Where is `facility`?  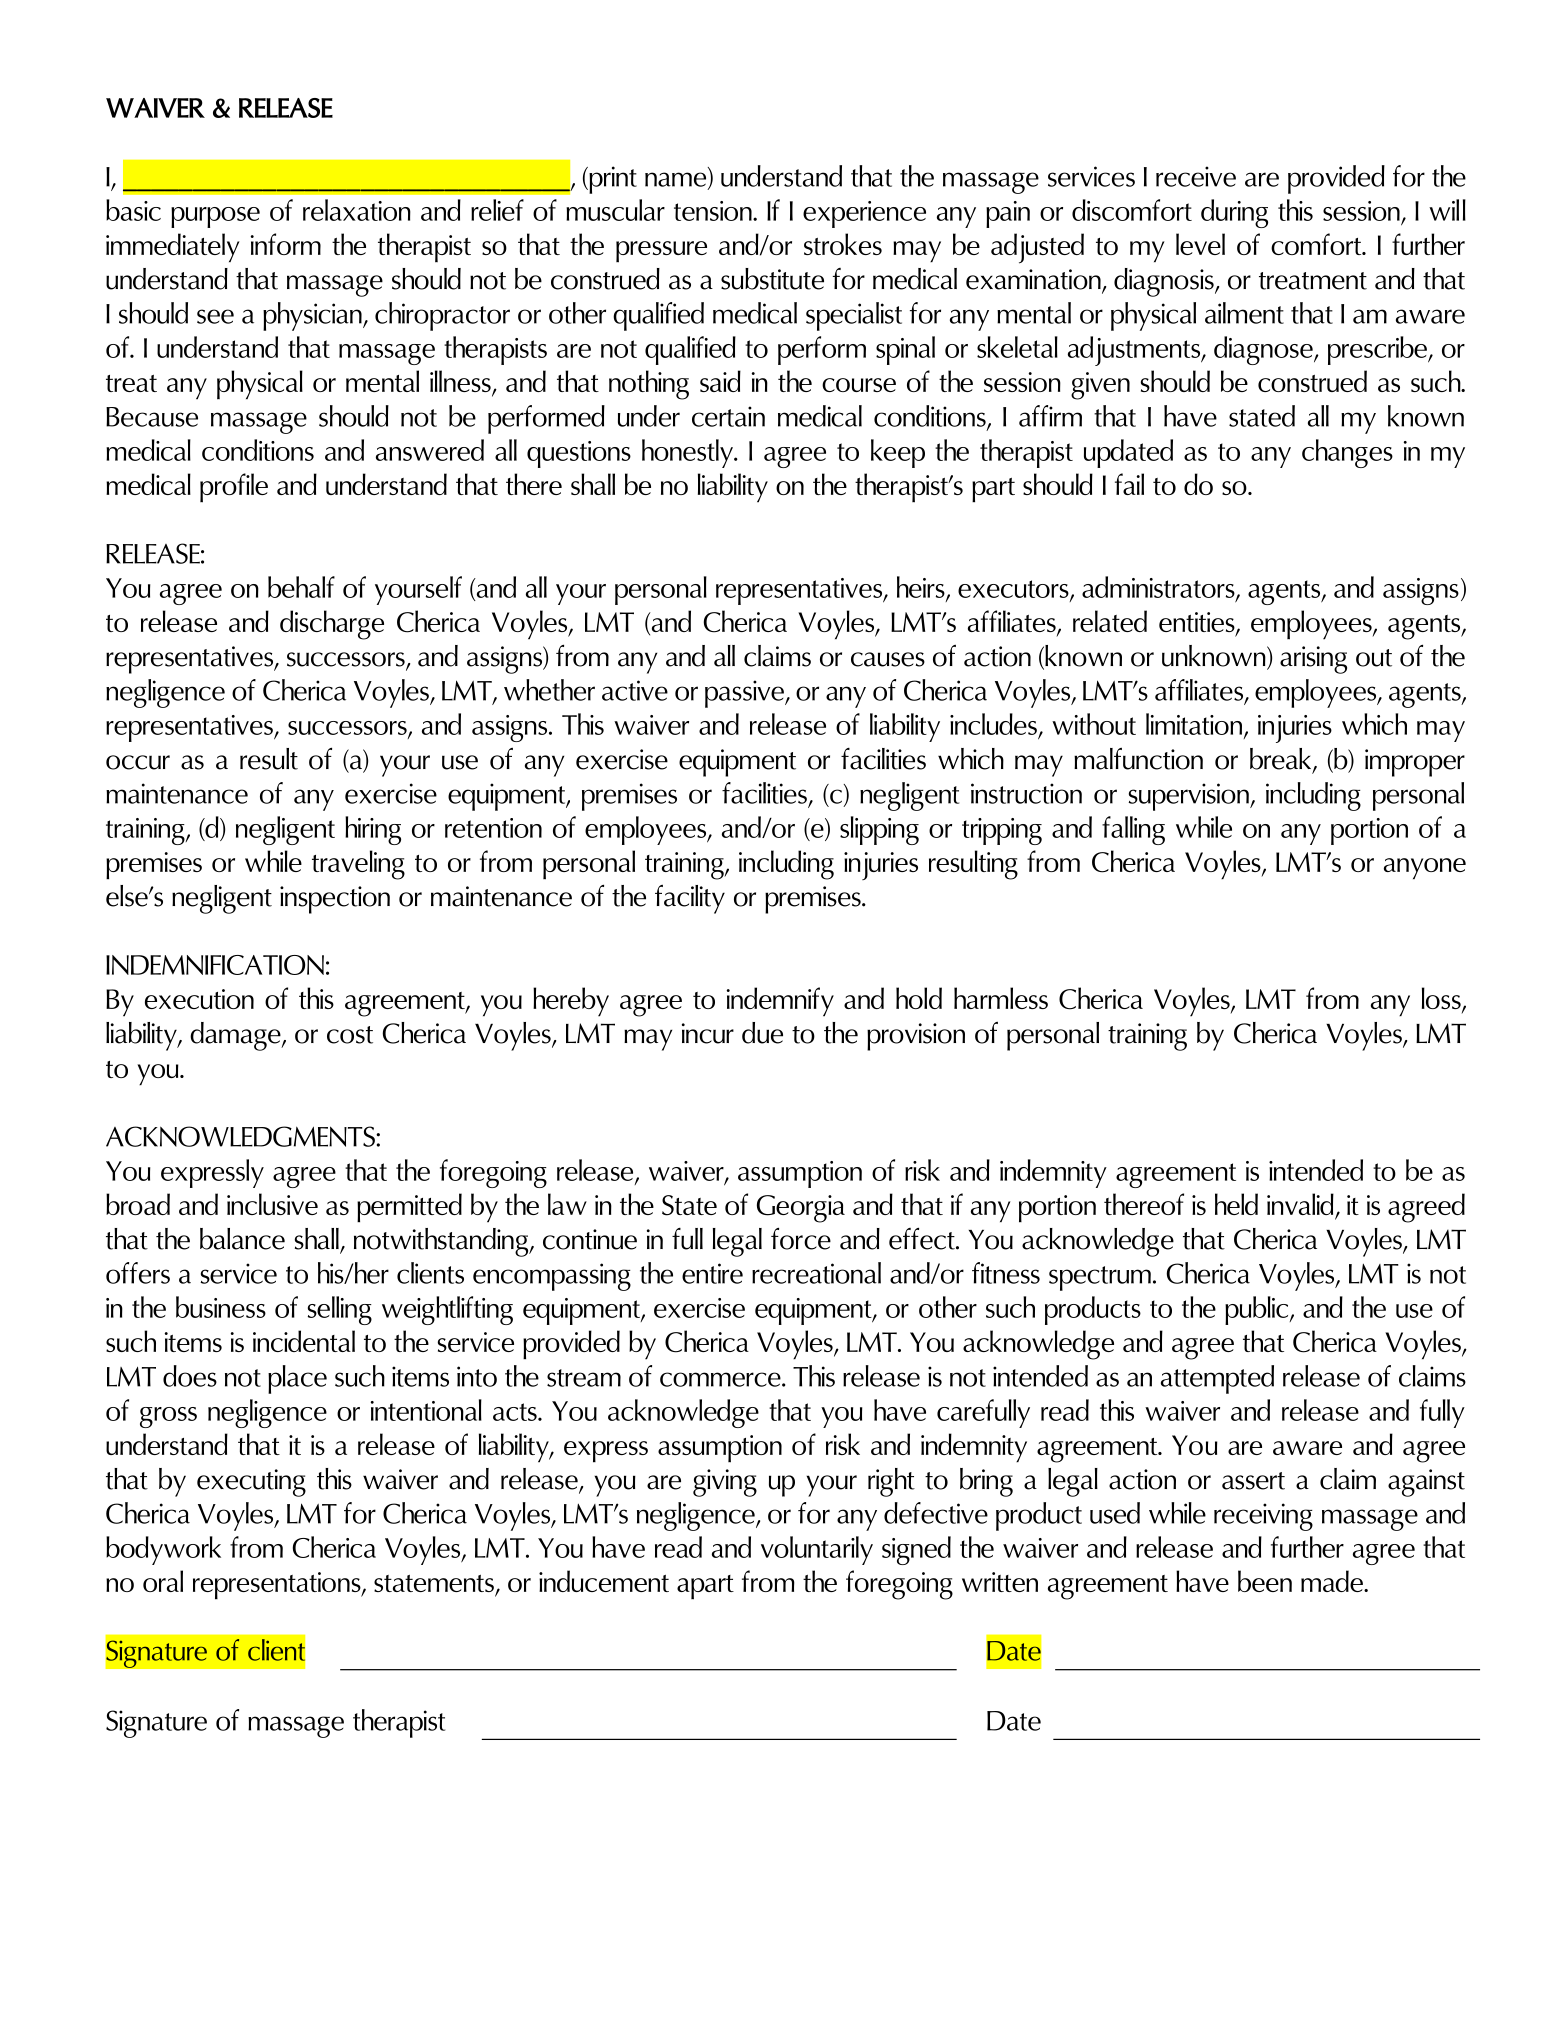 facility is located at coordinates (690, 899).
